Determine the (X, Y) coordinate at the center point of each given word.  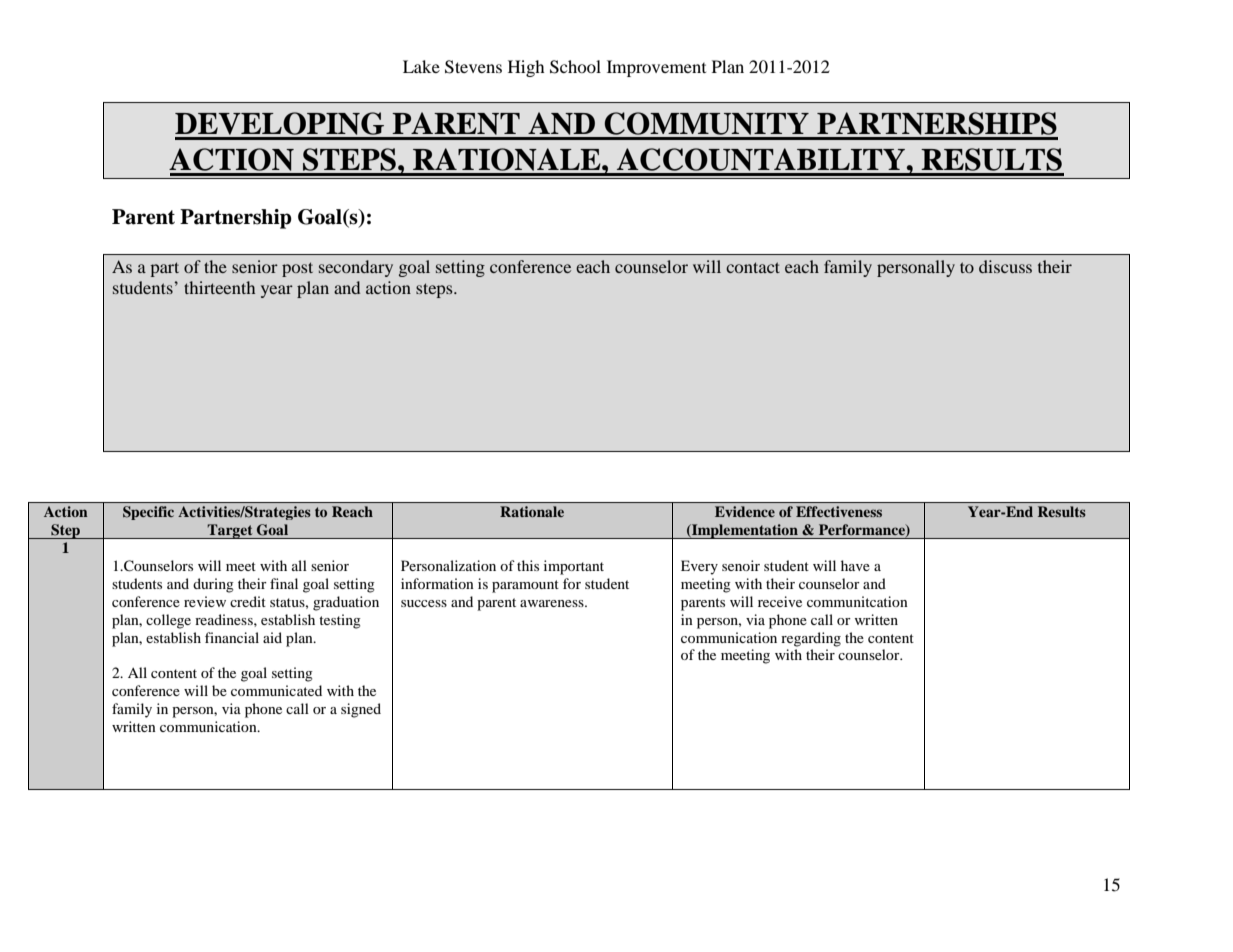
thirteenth (219, 287)
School (575, 67)
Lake (421, 66)
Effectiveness (839, 511)
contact (753, 267)
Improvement (656, 68)
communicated (276, 690)
